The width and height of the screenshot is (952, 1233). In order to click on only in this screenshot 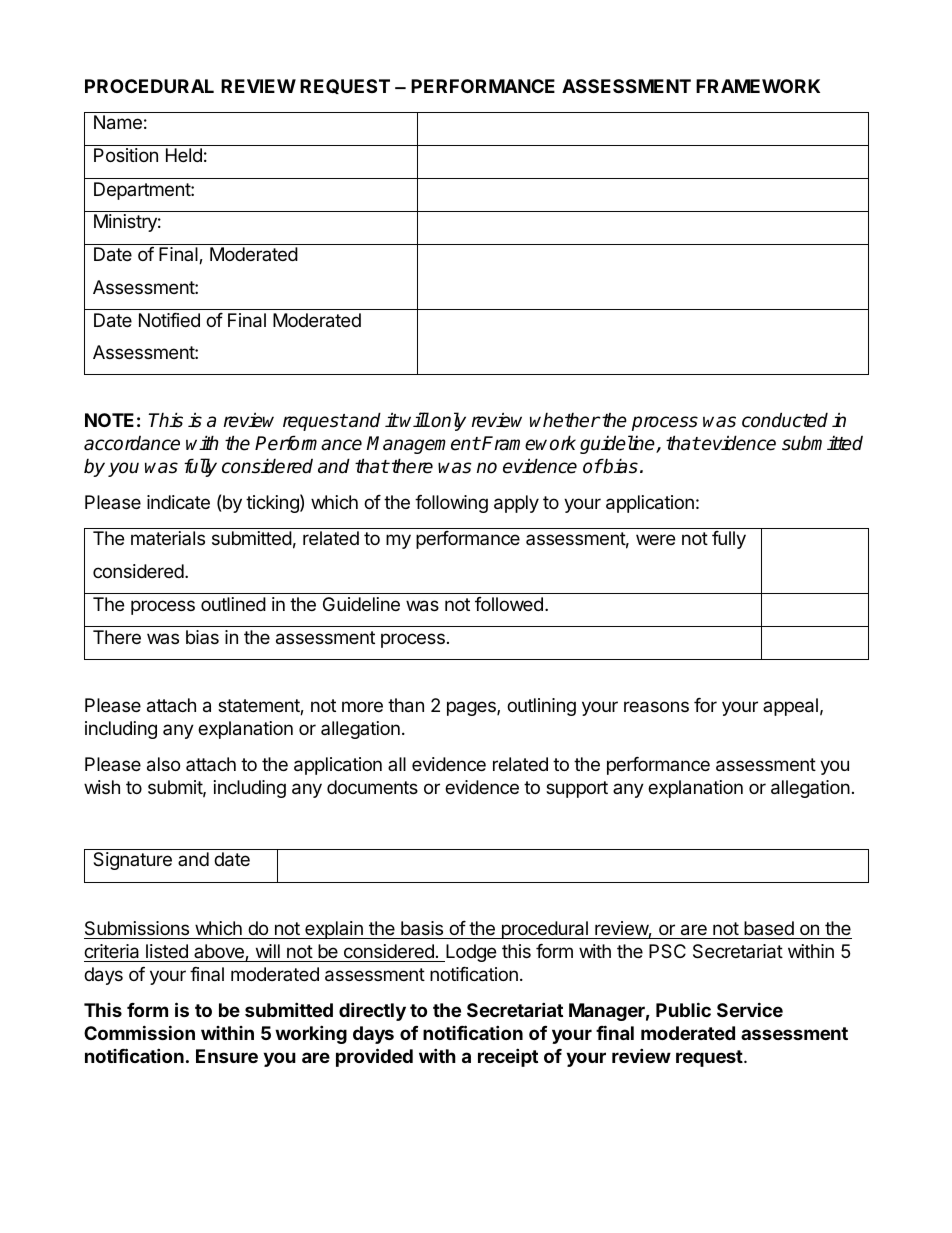, I will do `click(448, 421)`.
